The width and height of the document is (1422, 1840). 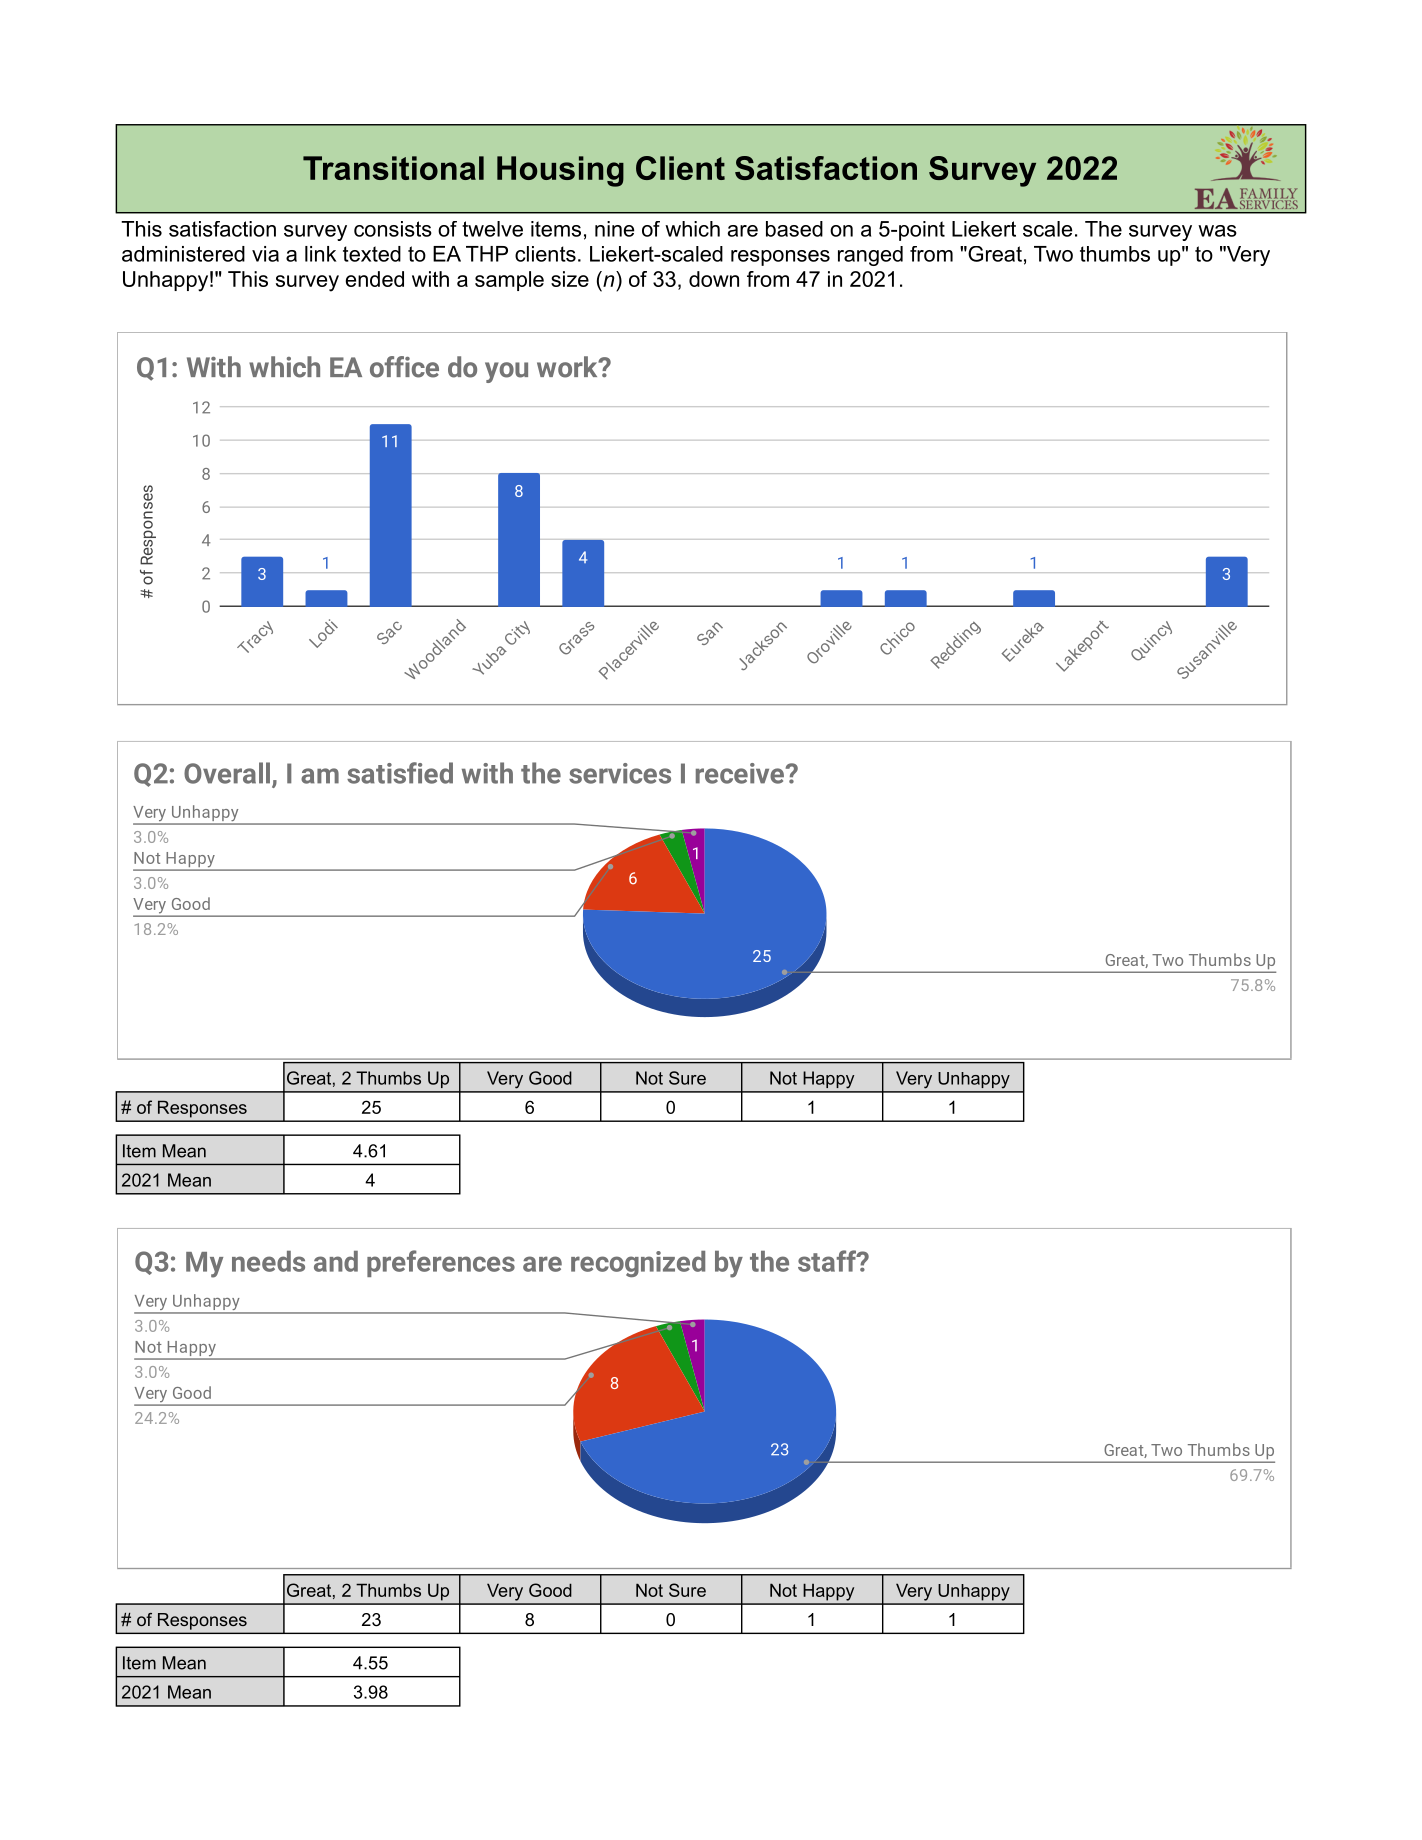 What do you see at coordinates (714, 279) in the document?
I see `down` at bounding box center [714, 279].
